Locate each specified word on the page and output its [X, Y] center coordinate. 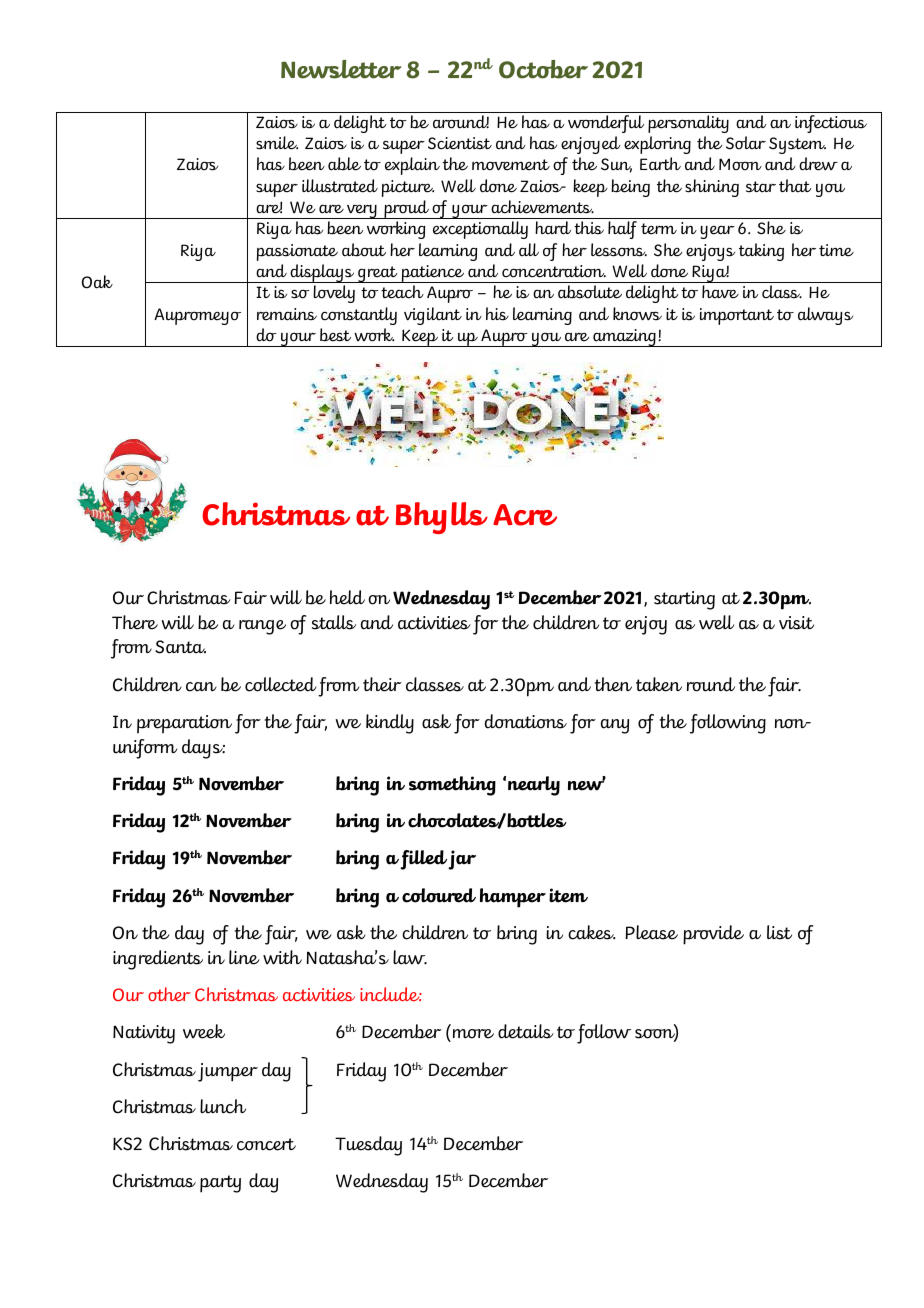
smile [277, 143]
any [615, 726]
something [452, 786]
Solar [746, 143]
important [737, 316]
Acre [525, 515]
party [220, 1184]
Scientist [460, 143]
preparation [184, 724]
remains [287, 314]
